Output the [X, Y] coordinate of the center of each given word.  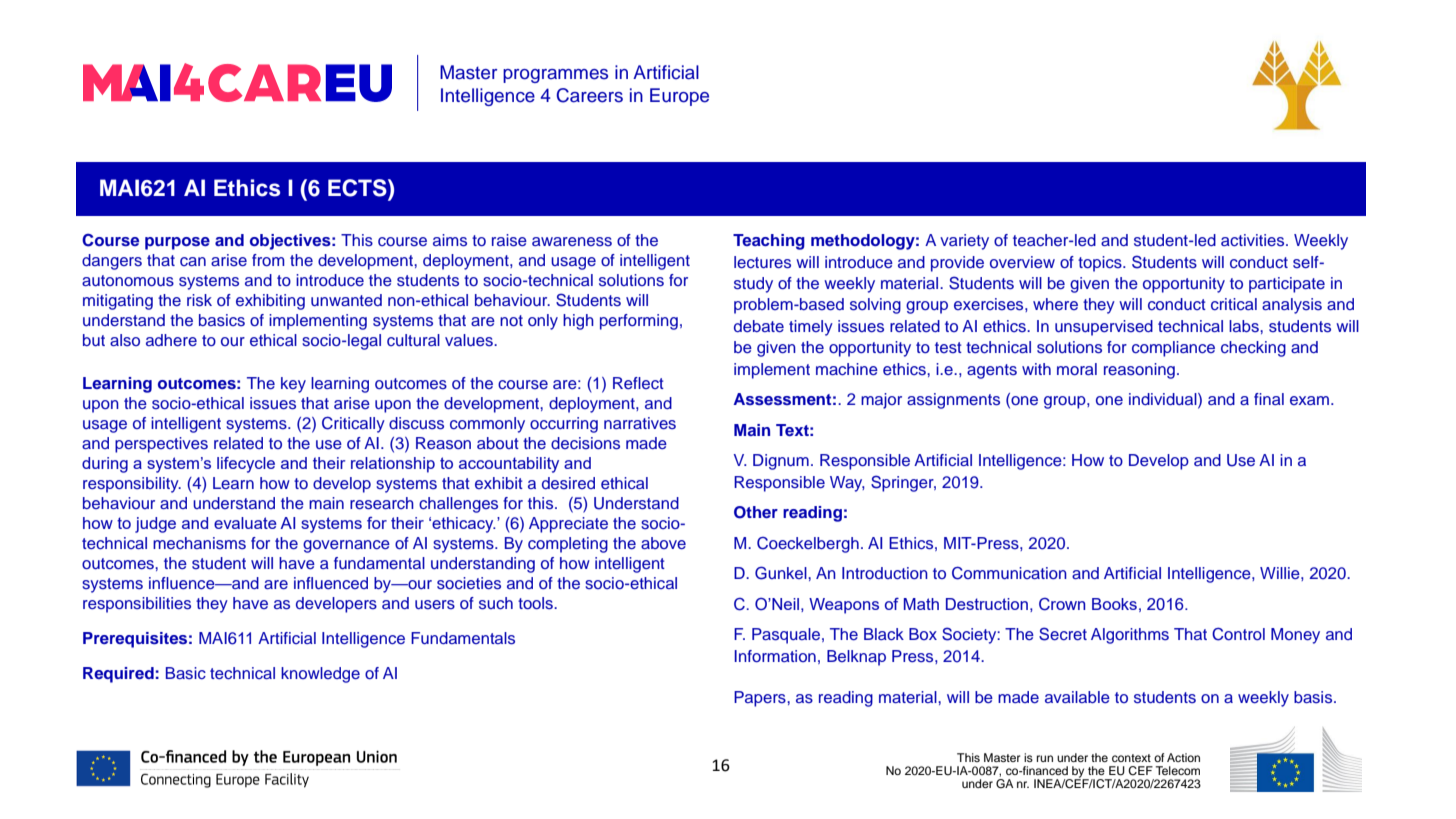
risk [199, 300]
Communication [1009, 573]
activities [1254, 240]
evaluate [245, 523]
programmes [555, 76]
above [663, 543]
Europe [679, 97]
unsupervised [1104, 328]
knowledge [320, 675]
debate [759, 326]
